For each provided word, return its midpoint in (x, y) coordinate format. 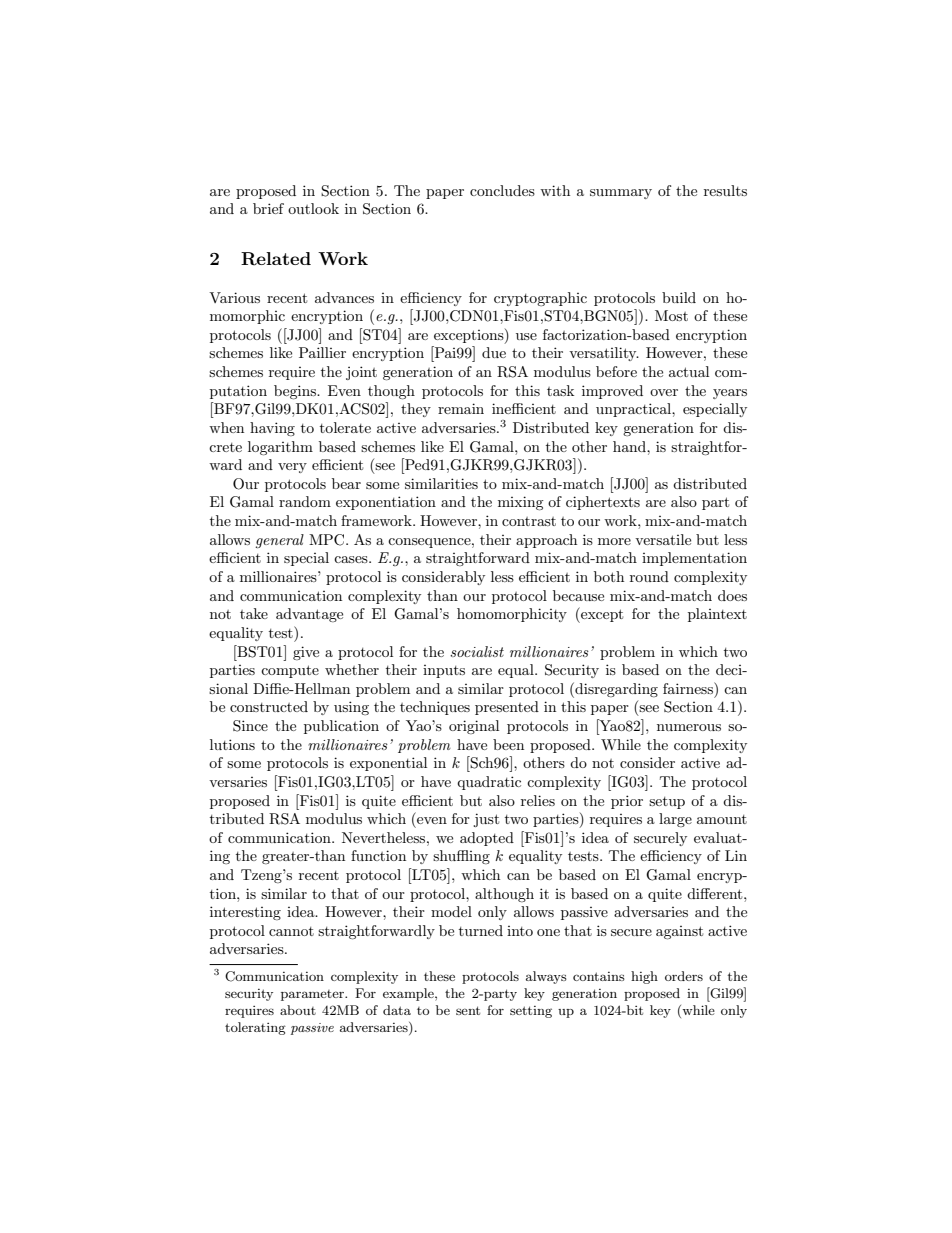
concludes (502, 190)
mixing (521, 503)
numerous (689, 727)
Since (250, 726)
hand (630, 446)
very (292, 468)
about (298, 1010)
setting (531, 1012)
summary (621, 194)
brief (268, 208)
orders (684, 976)
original (474, 727)
